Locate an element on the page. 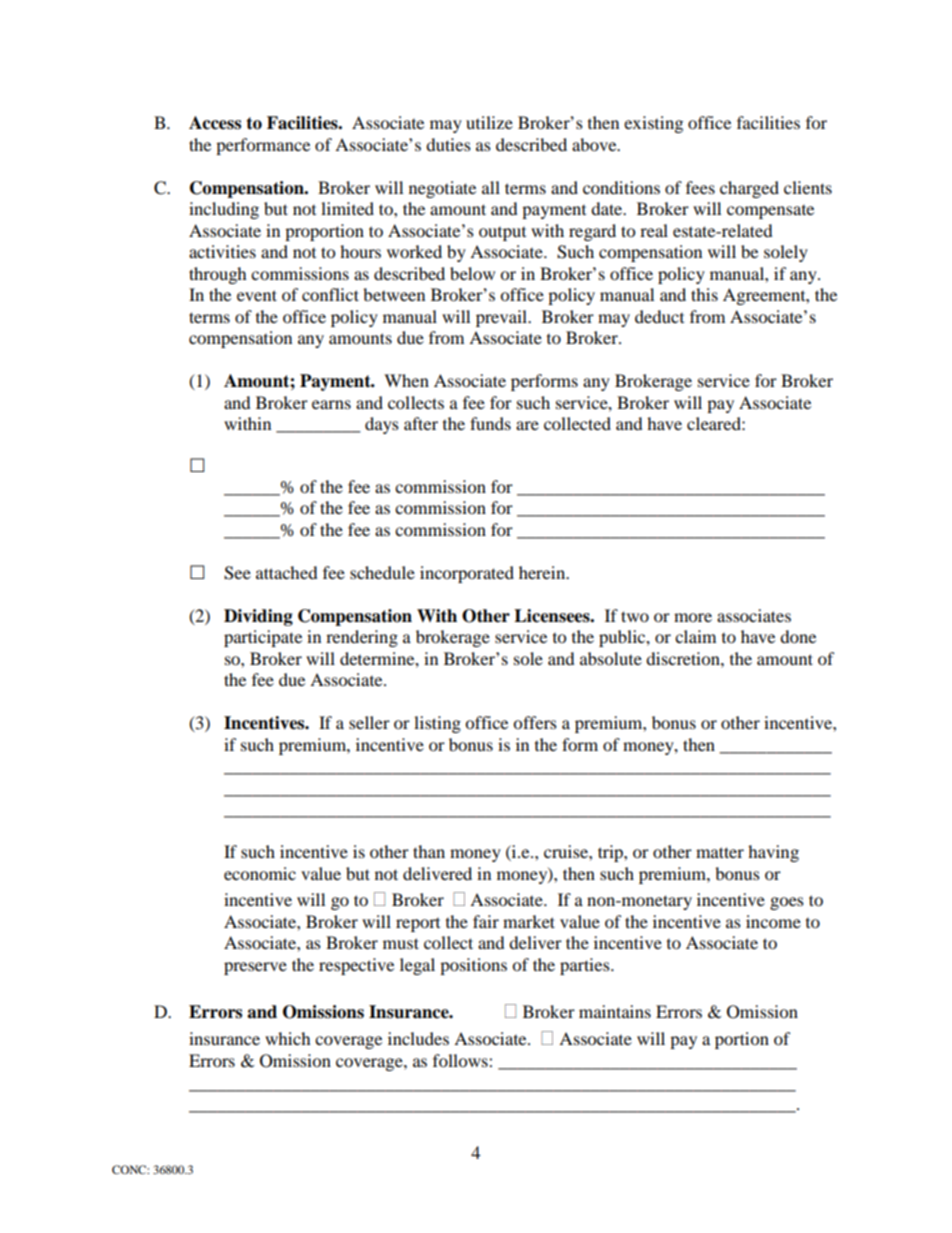  matter is located at coordinates (720, 852).
